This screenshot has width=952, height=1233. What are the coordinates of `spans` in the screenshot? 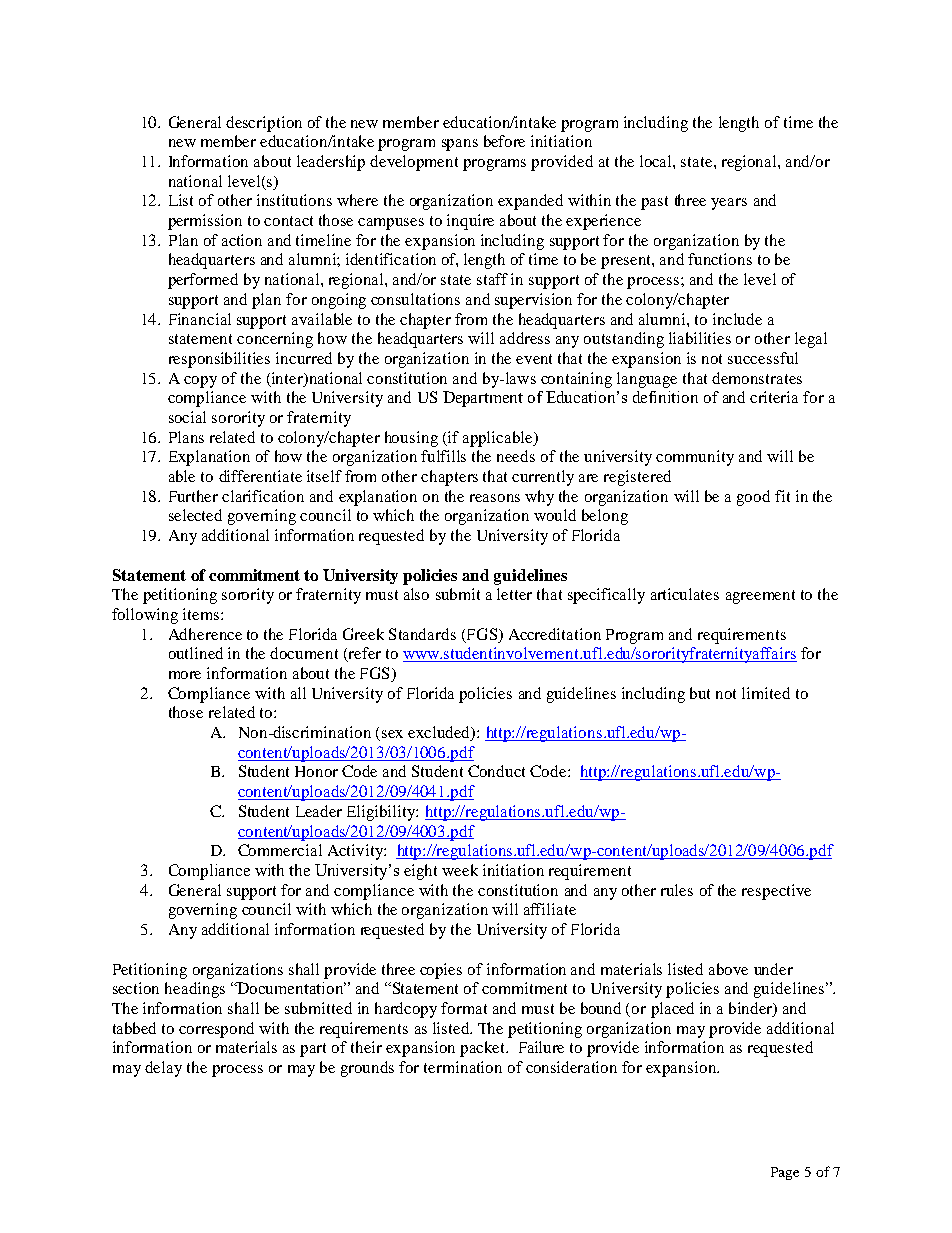 It's located at (460, 145).
